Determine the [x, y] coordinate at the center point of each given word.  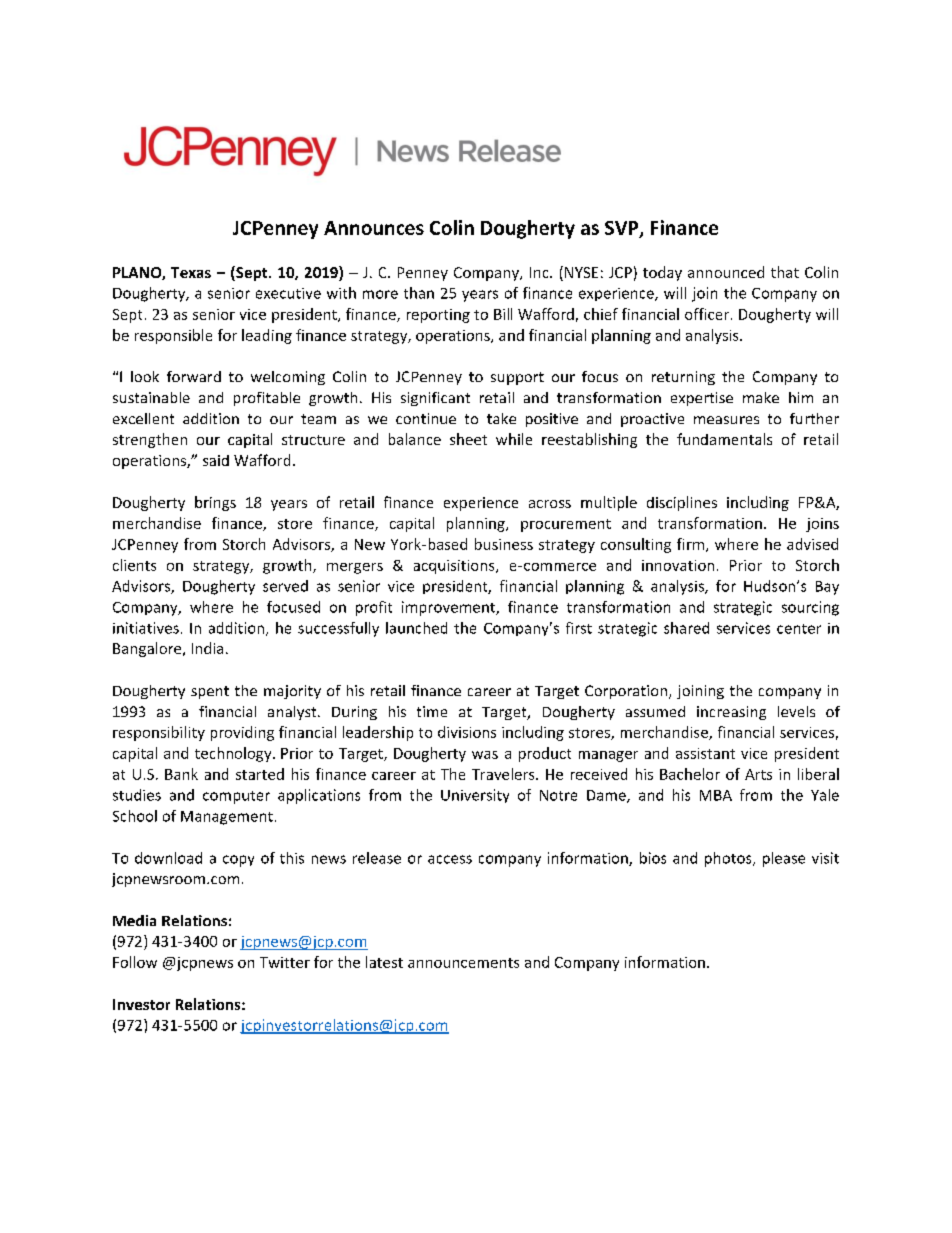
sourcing [810, 608]
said [216, 460]
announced [726, 272]
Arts [758, 774]
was [485, 755]
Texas [191, 272]
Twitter [285, 962]
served [285, 586]
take [501, 418]
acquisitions [455, 567]
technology [234, 754]
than [419, 293]
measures [726, 420]
